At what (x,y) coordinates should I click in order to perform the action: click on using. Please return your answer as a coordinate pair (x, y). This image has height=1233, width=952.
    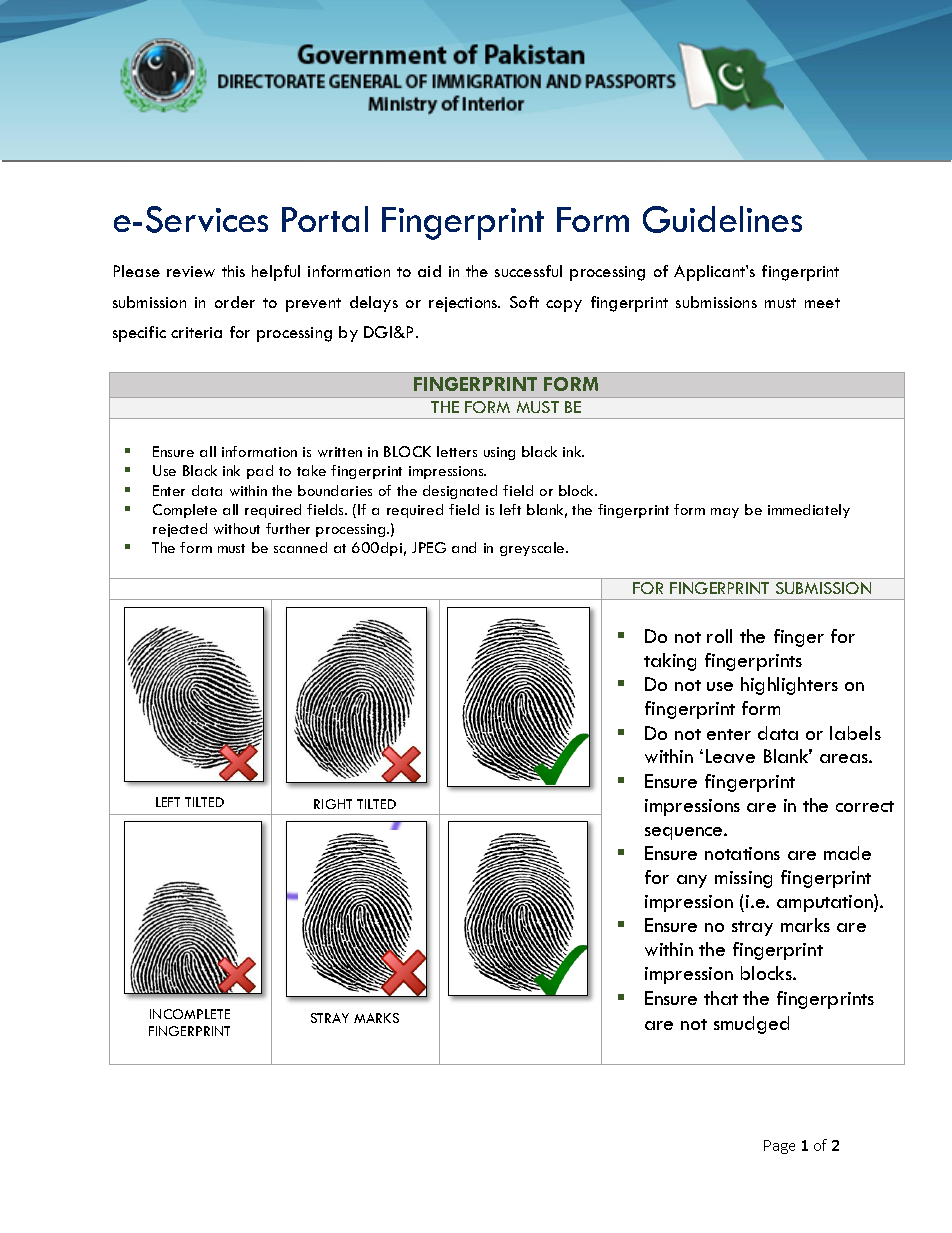
    Looking at the image, I should click on (499, 453).
